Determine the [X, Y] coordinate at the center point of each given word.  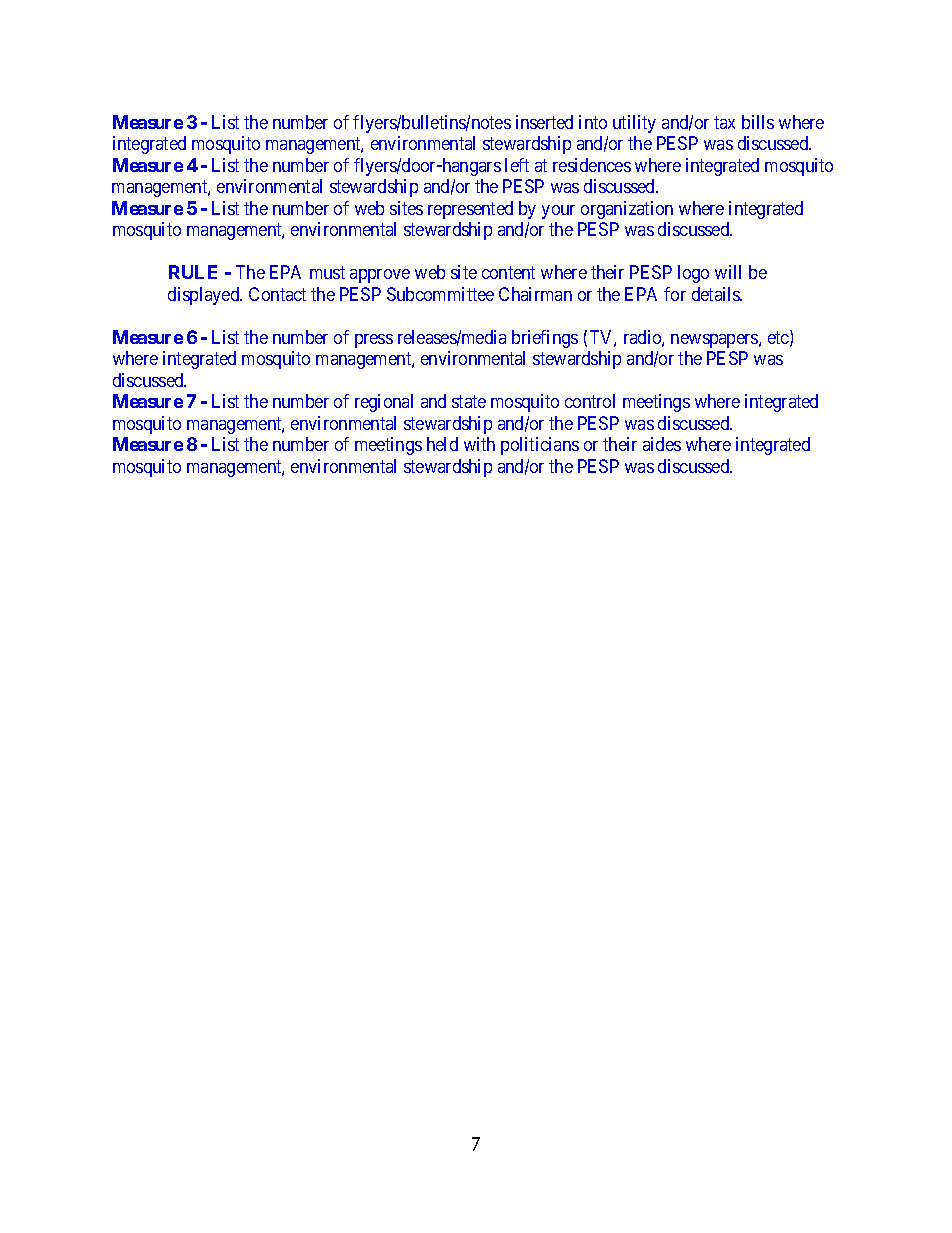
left [517, 165]
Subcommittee [440, 294]
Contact [277, 294]
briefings [545, 339]
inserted [544, 122]
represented [470, 210]
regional [384, 403]
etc [779, 339]
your [558, 212]
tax [724, 122]
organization [627, 210]
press [374, 341]
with [479, 444]
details [717, 294]
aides [662, 444]
